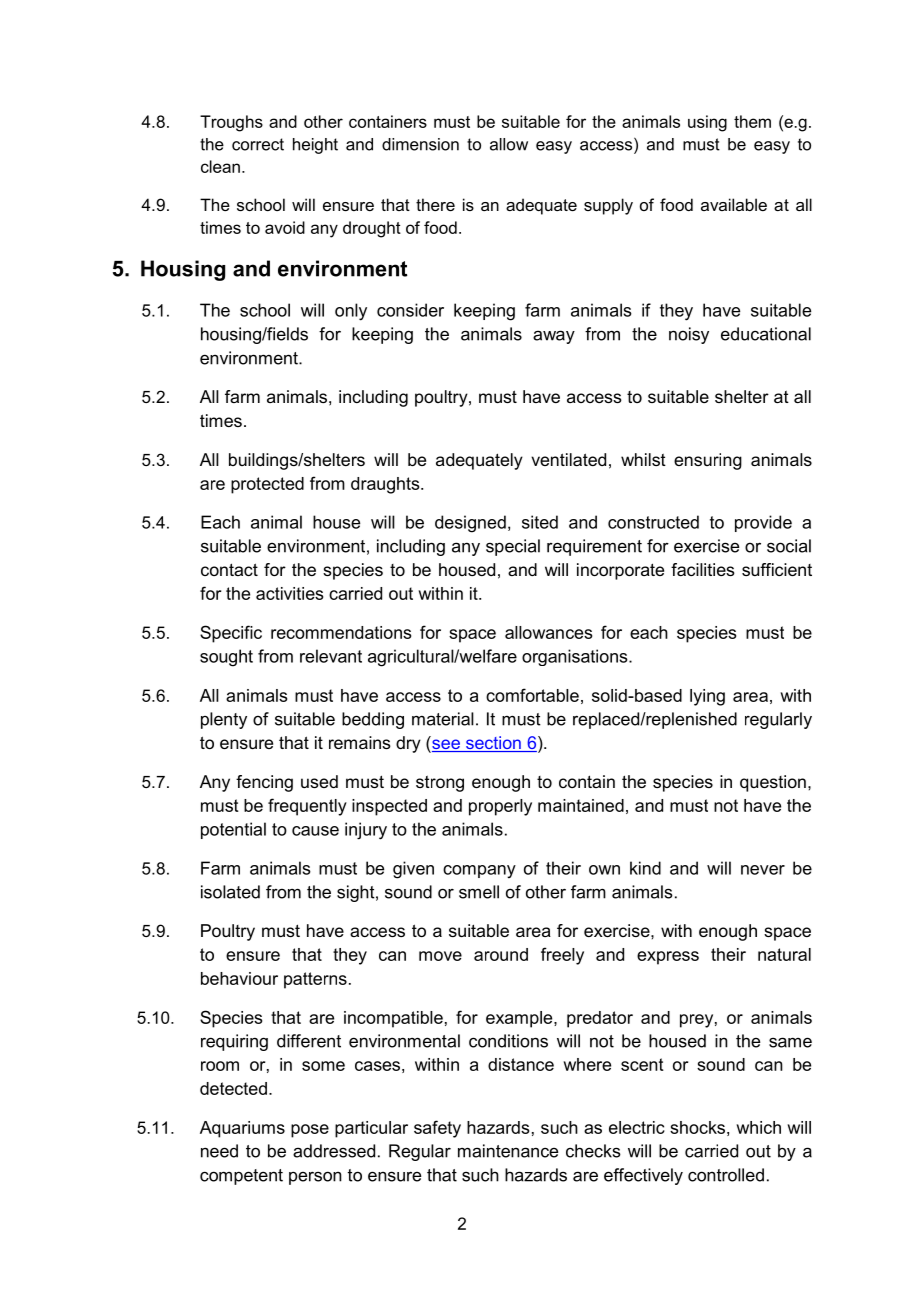  What do you see at coordinates (752, 121) in the screenshot?
I see `them` at bounding box center [752, 121].
